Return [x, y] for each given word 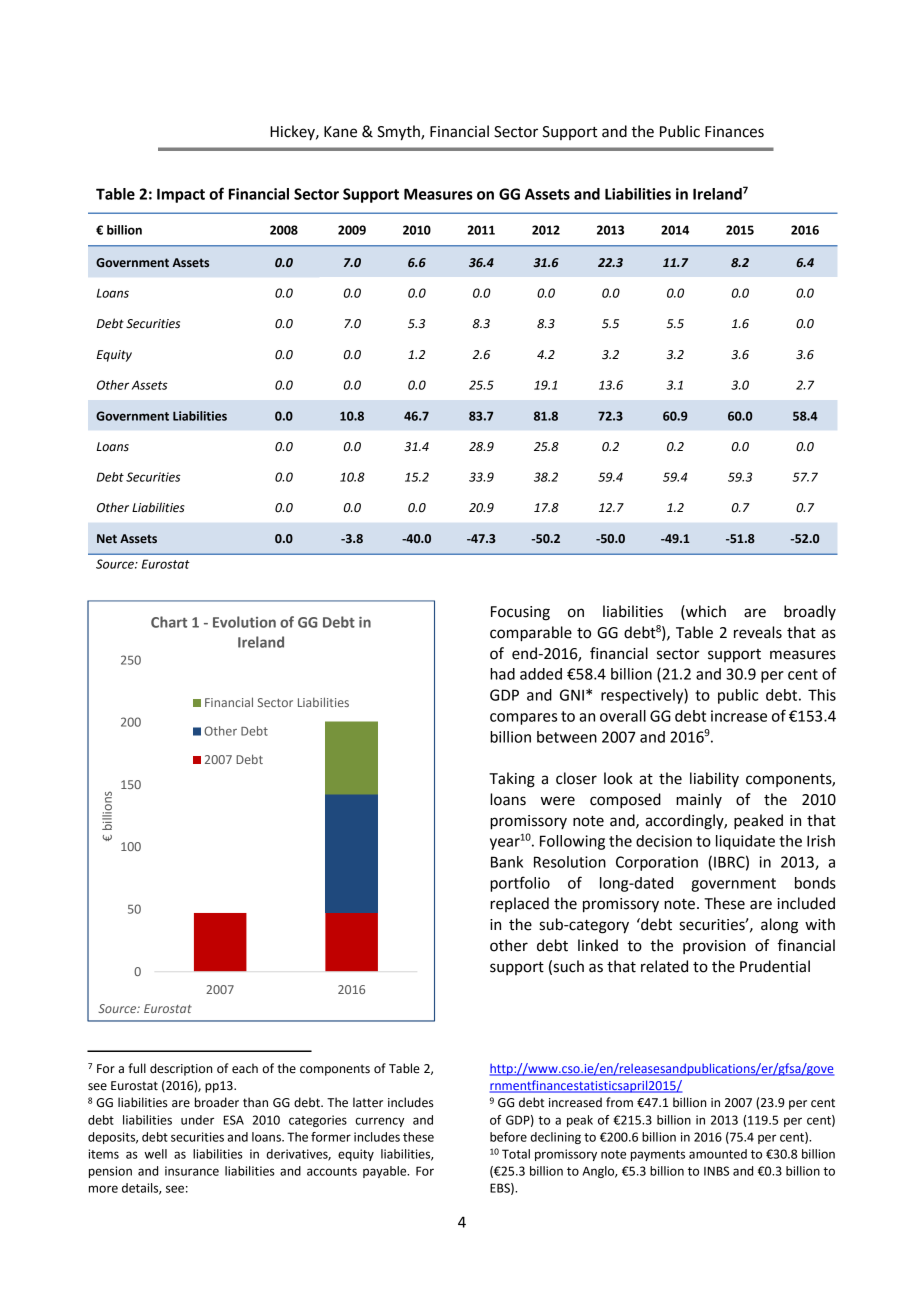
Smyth [399, 133]
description [181, 1069]
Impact [181, 195]
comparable [531, 634]
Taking [512, 780]
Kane [340, 132]
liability [714, 779]
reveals [758, 632]
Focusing [520, 613]
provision [714, 947]
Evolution [244, 622]
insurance [192, 1171]
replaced [519, 904]
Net [107, 538]
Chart [169, 622]
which [705, 612]
